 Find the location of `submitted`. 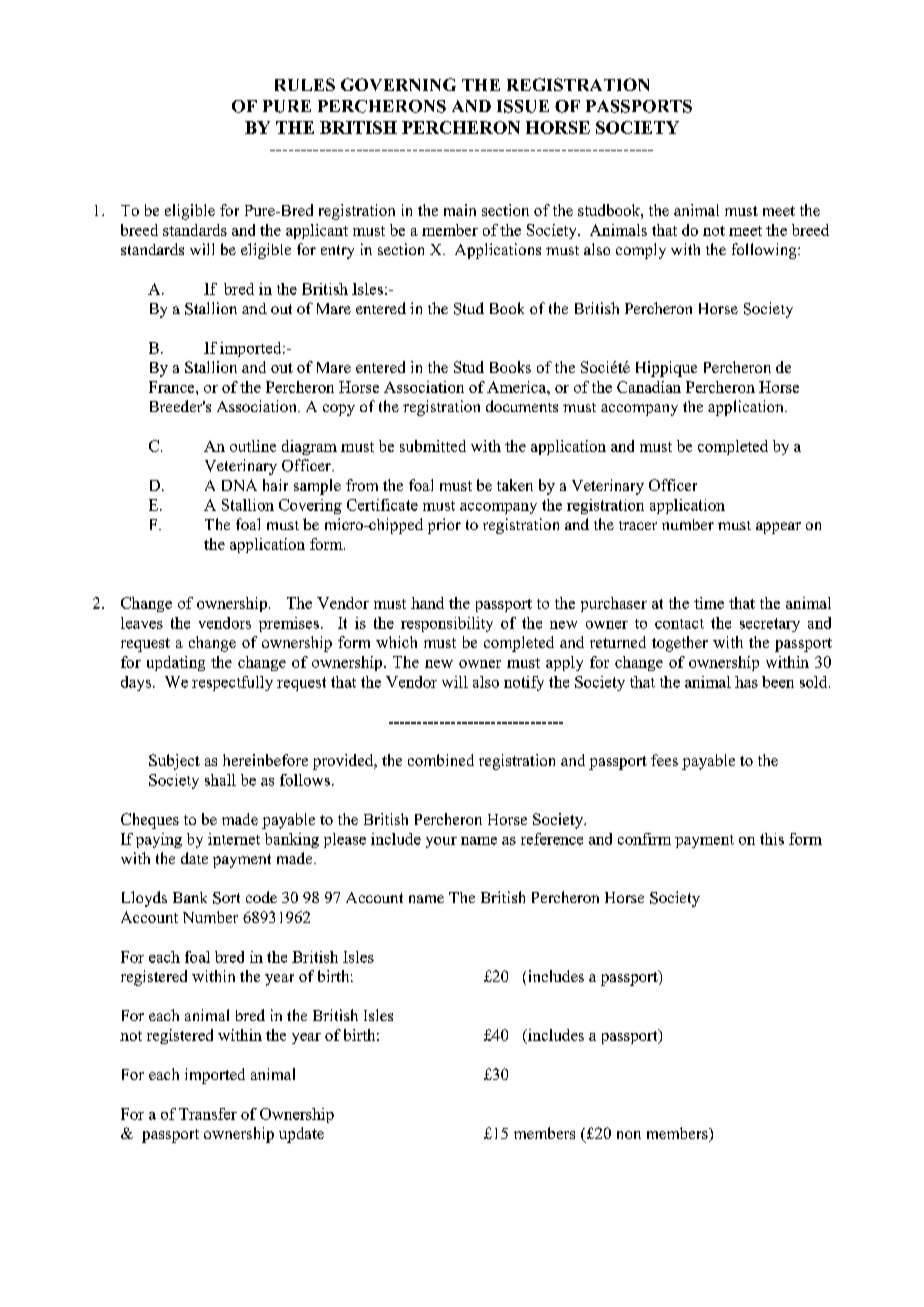

submitted is located at coordinates (433, 446).
